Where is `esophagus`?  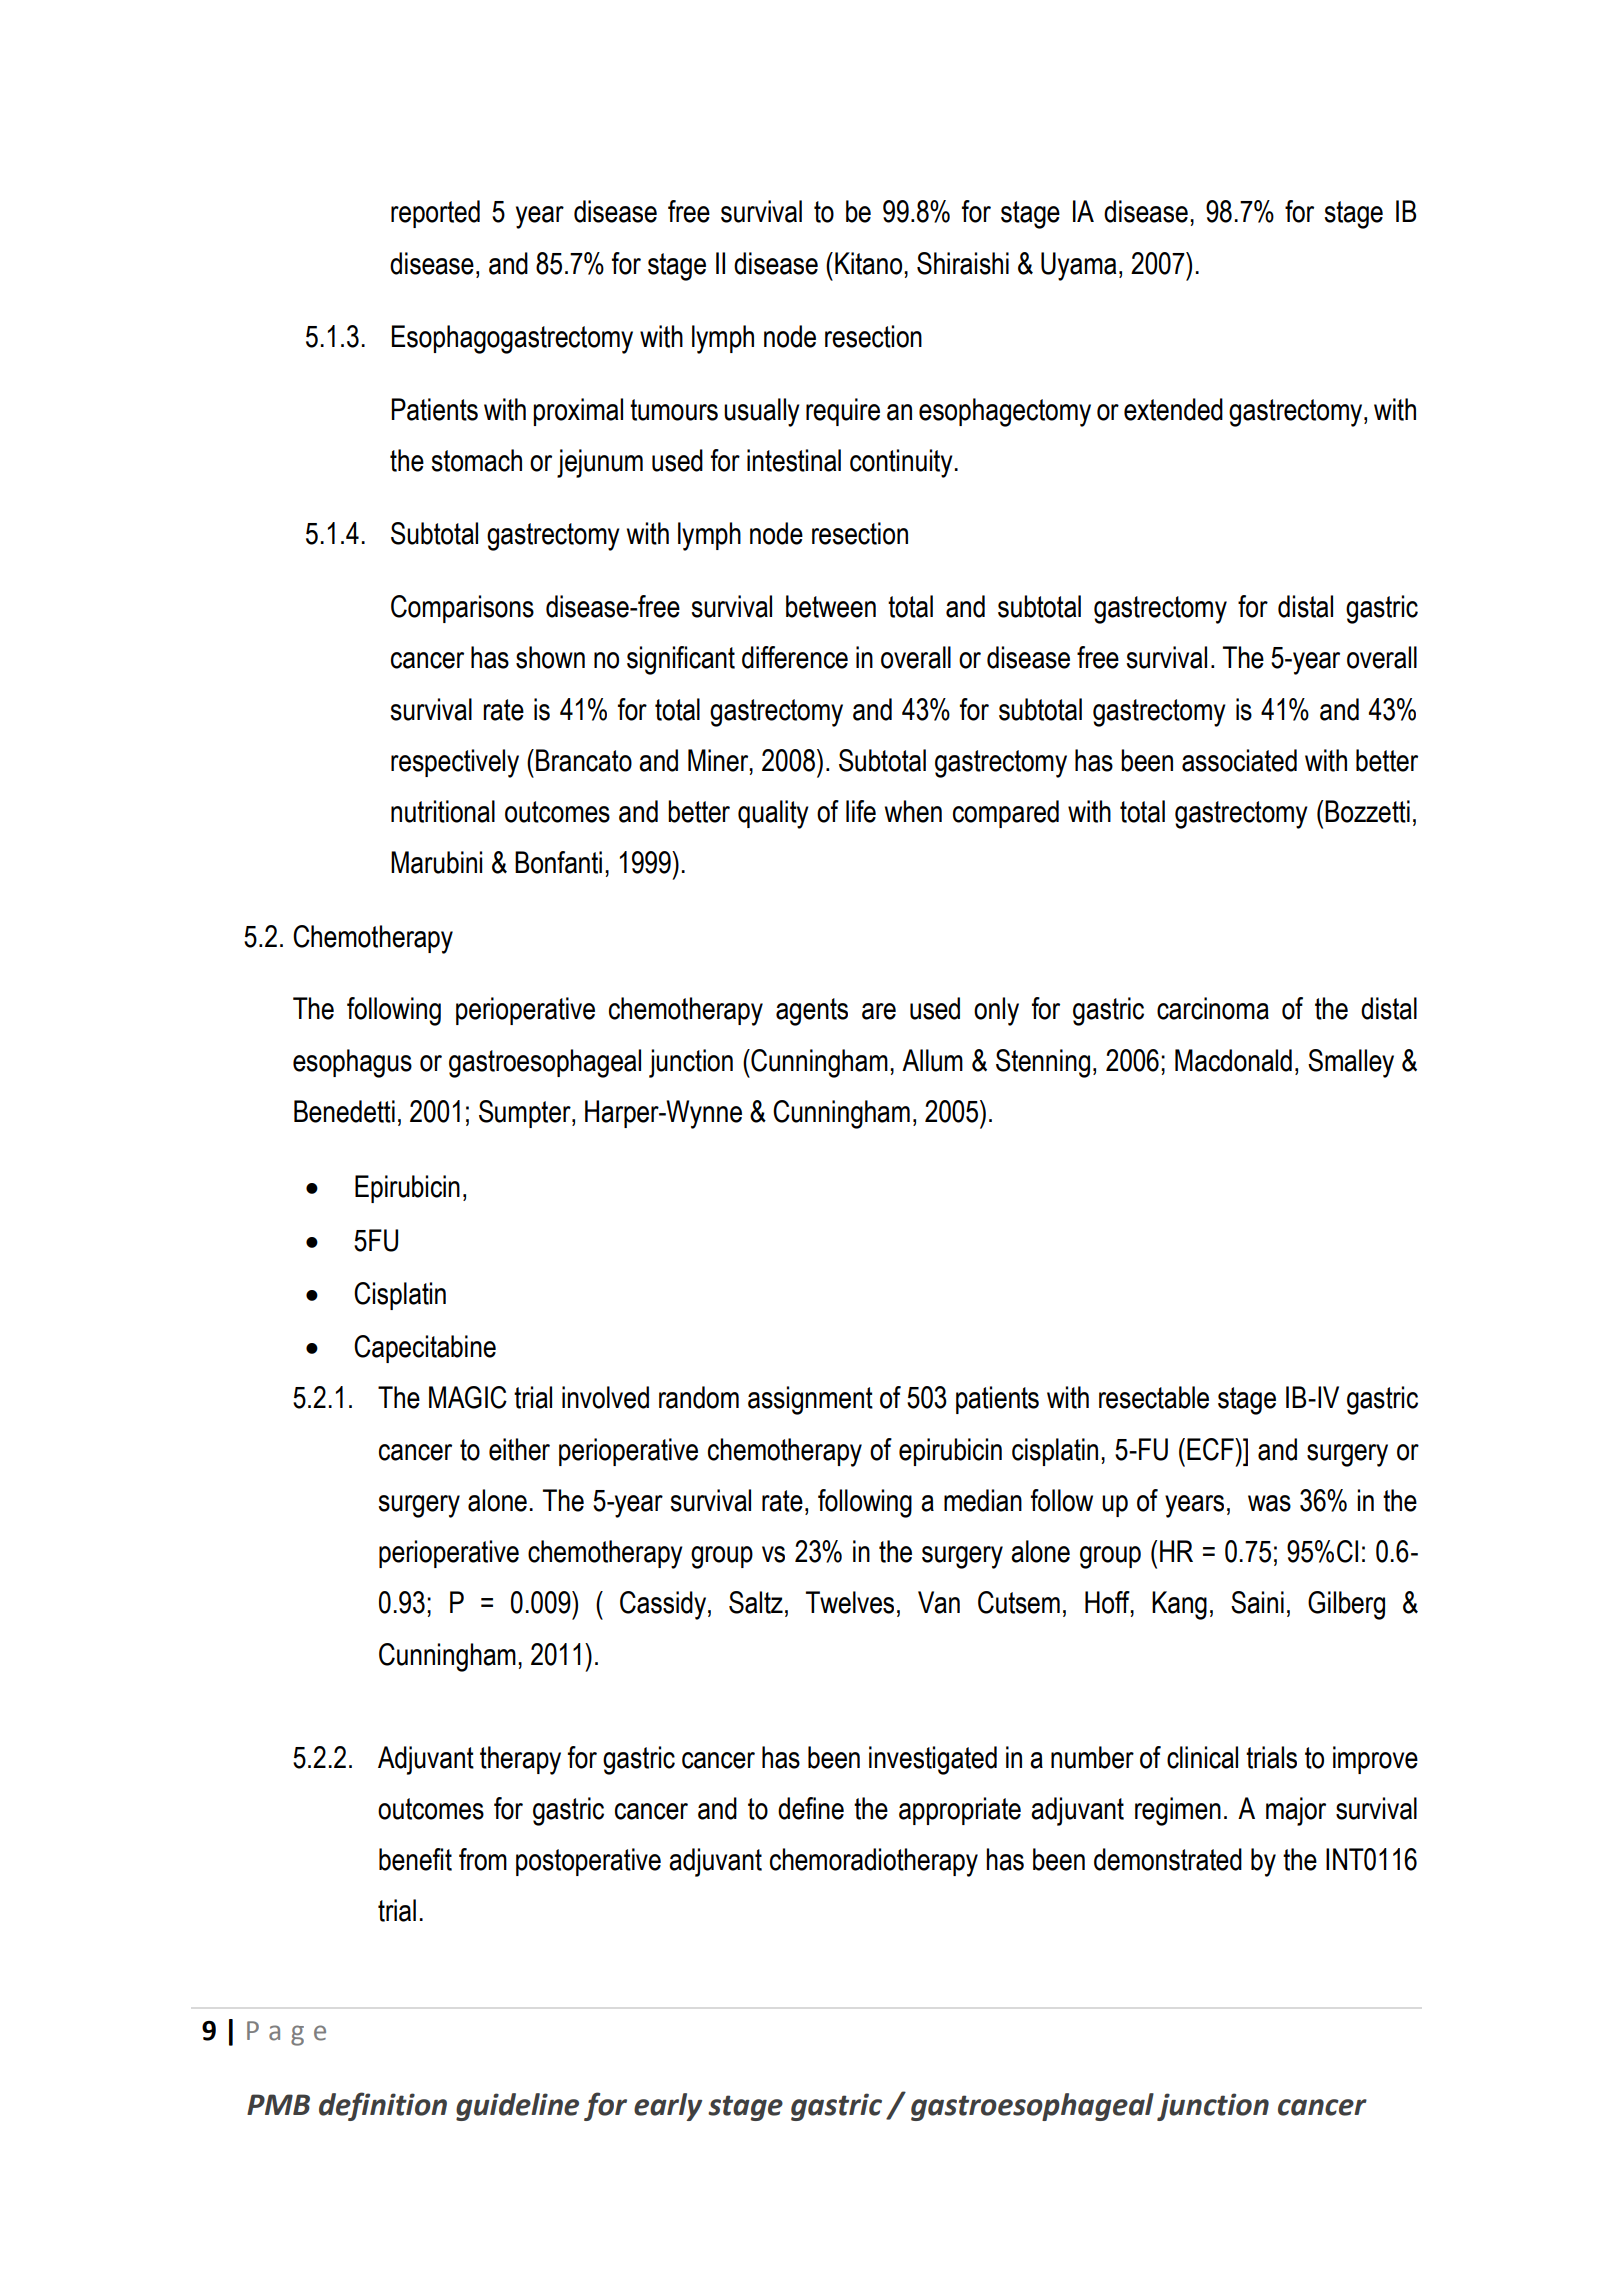 esophagus is located at coordinates (352, 1063).
